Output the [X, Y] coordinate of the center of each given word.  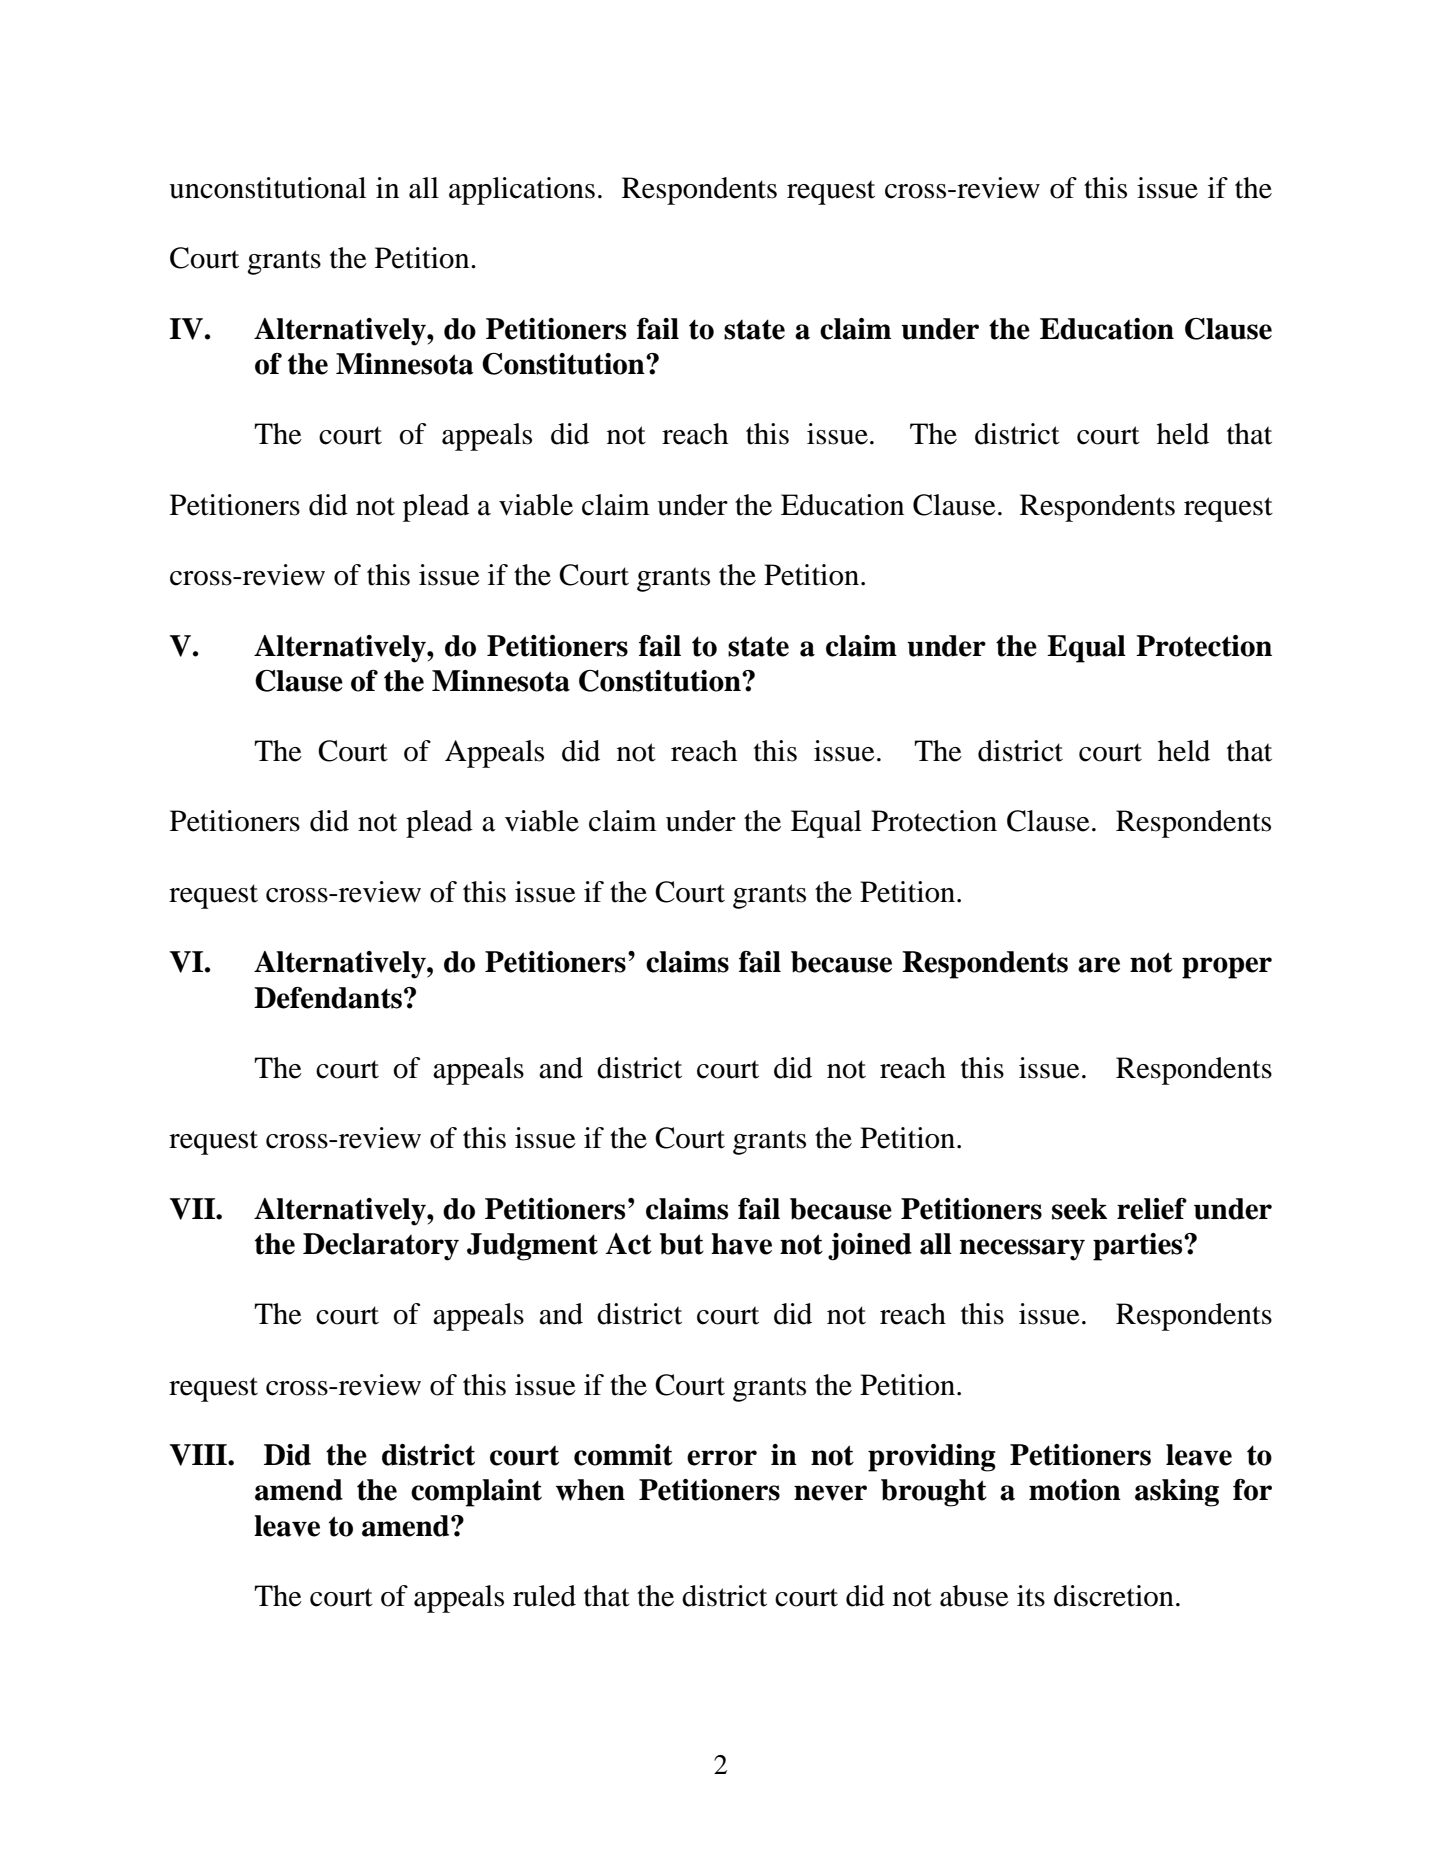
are [1099, 965]
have [741, 1244]
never [830, 1493]
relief [1152, 1209]
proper [1227, 968]
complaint [476, 1493]
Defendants [328, 998]
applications [522, 191]
